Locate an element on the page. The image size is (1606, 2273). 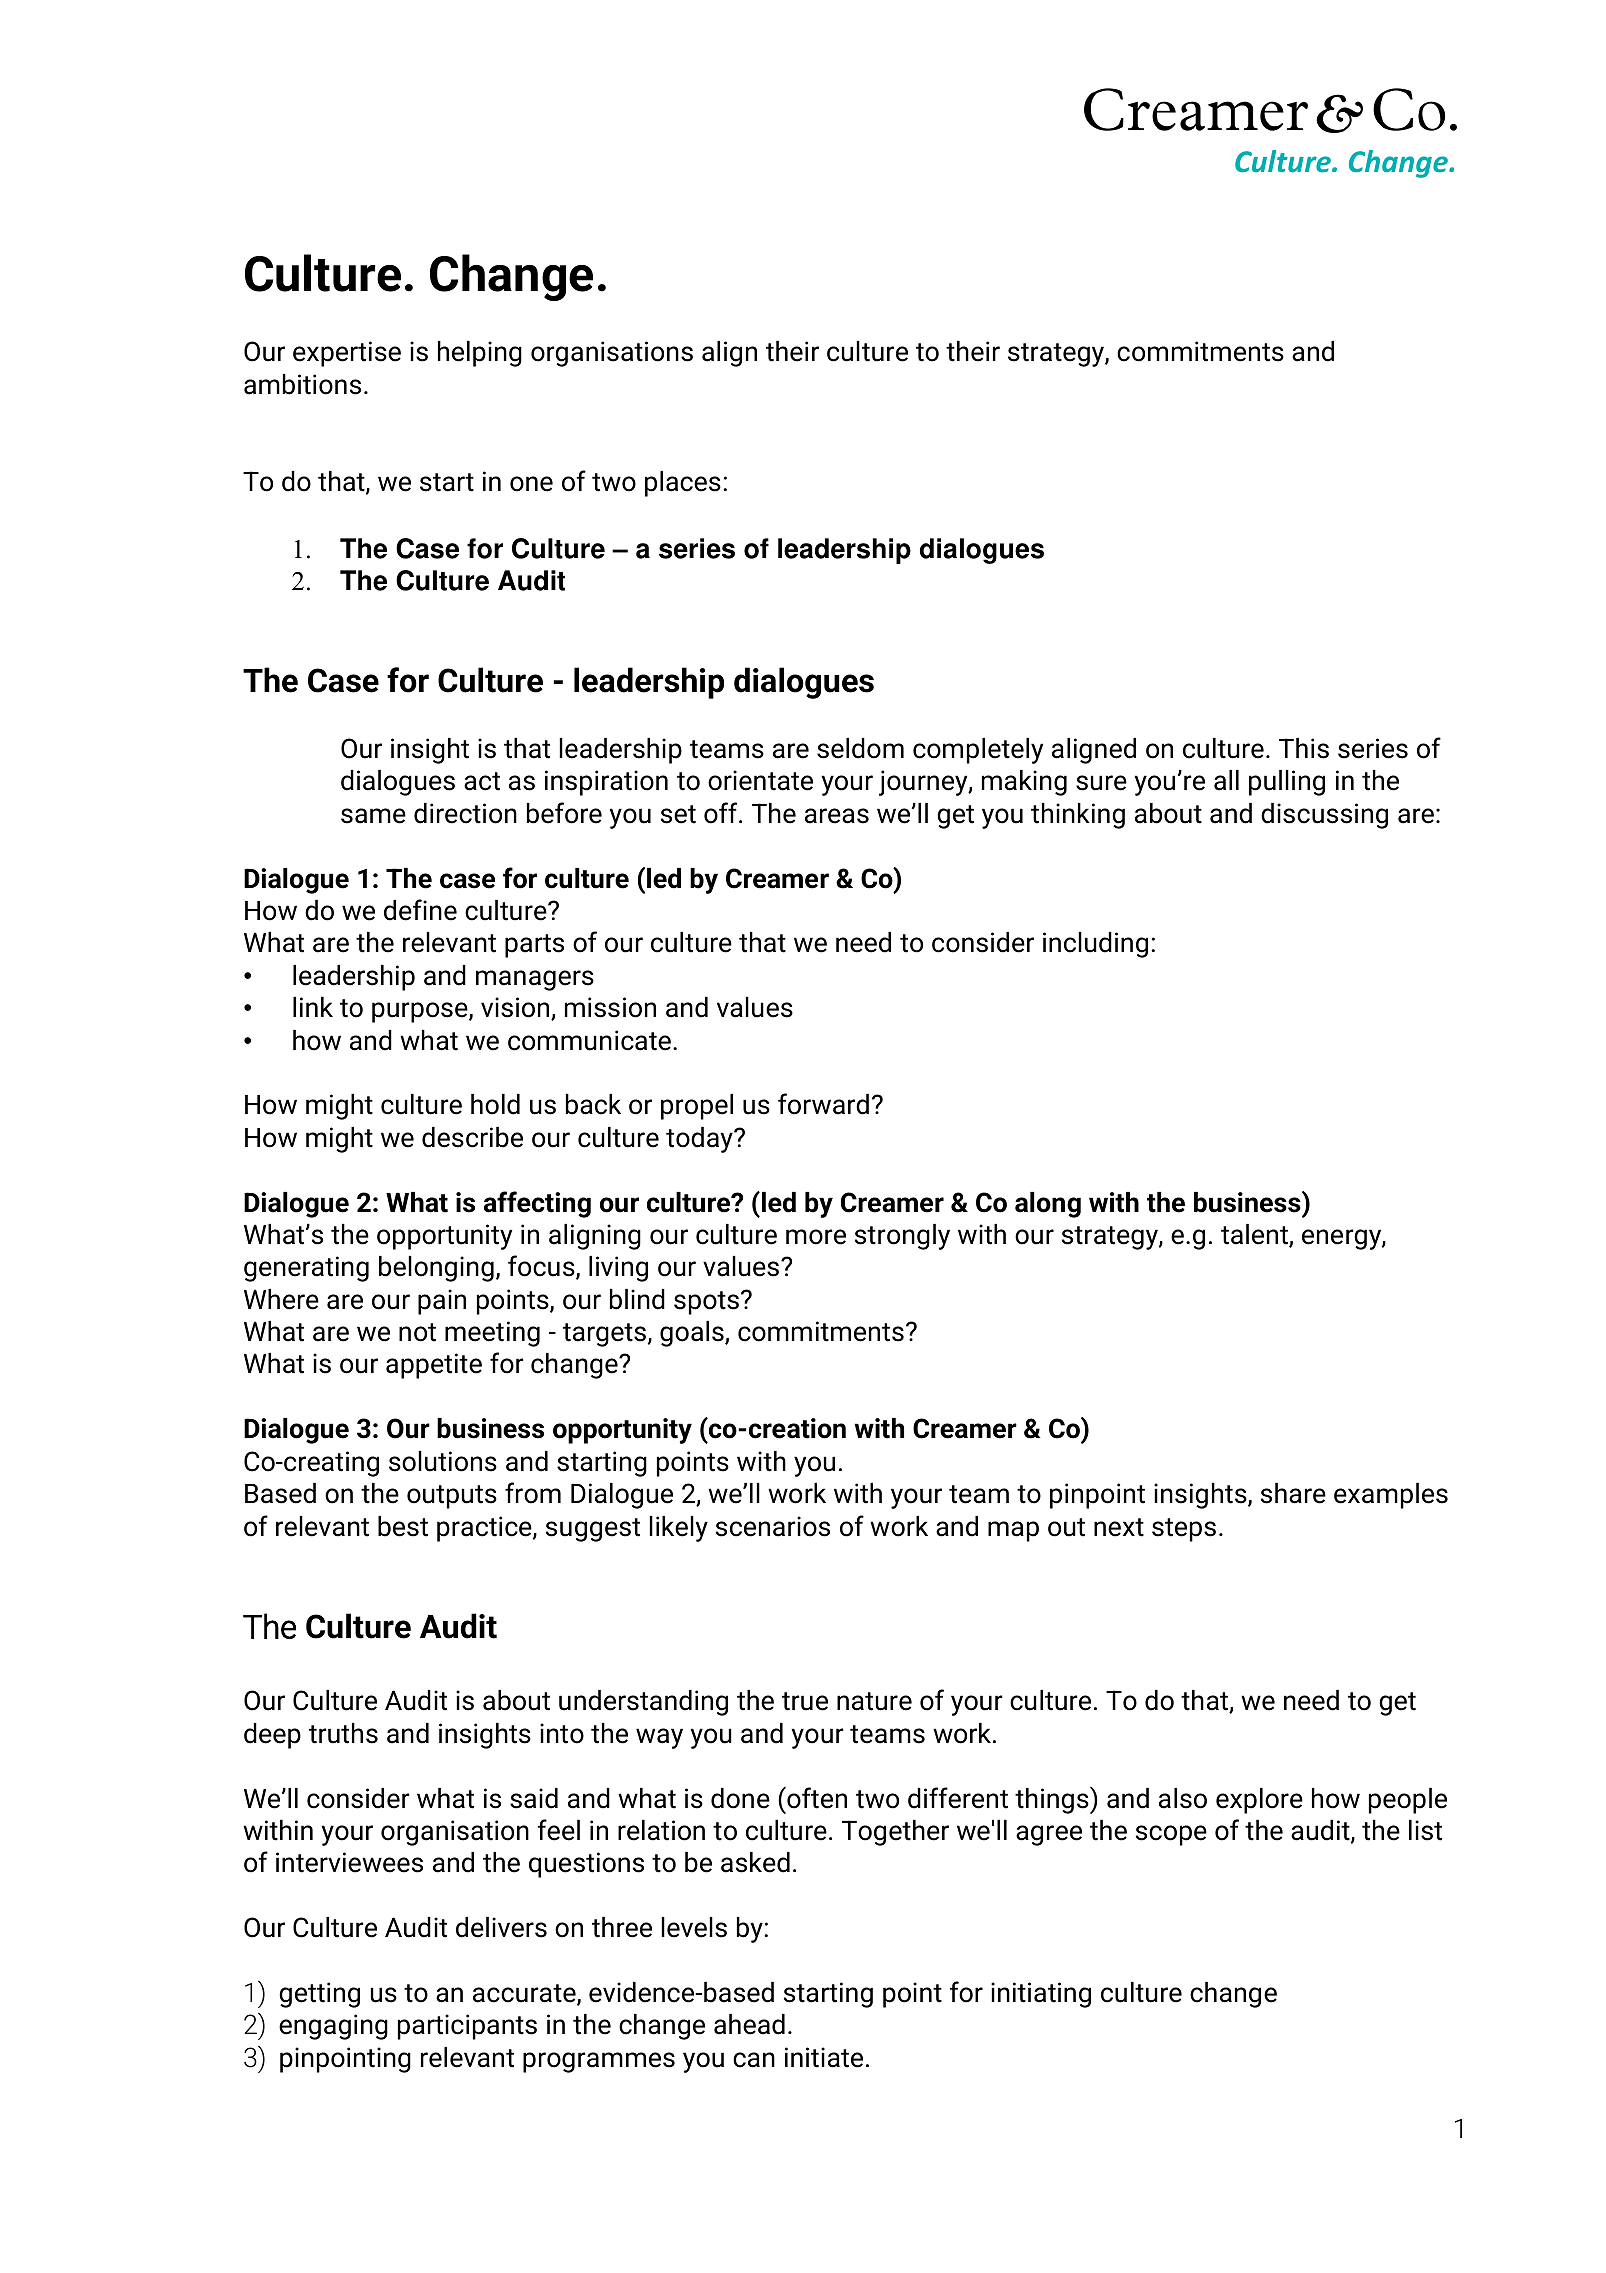
participants is located at coordinates (467, 2027).
